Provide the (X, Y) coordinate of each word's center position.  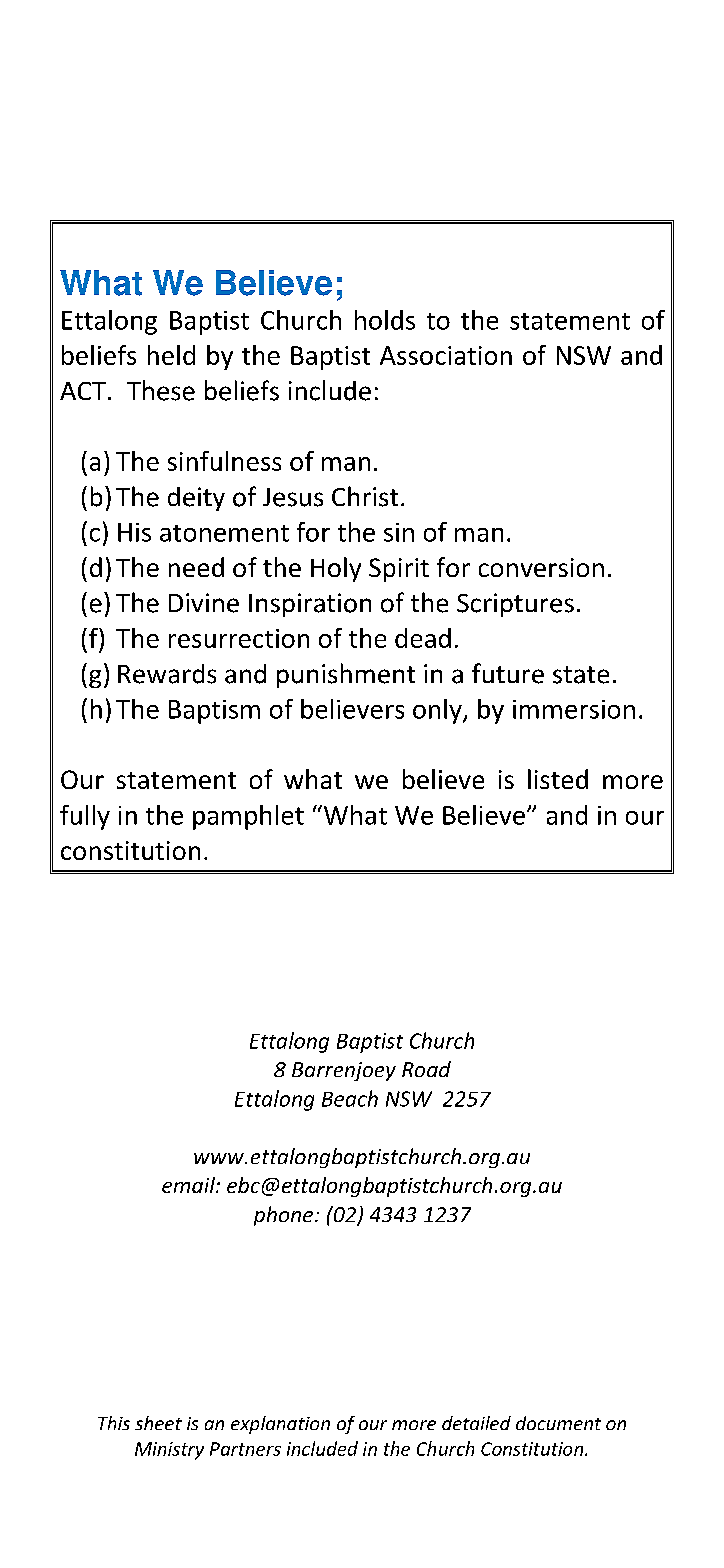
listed (558, 779)
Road (426, 1069)
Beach (350, 1098)
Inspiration (310, 605)
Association (446, 355)
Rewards (167, 674)
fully (85, 817)
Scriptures (515, 605)
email (189, 1185)
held (171, 355)
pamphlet (248, 817)
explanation (280, 1425)
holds (385, 320)
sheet (158, 1423)
